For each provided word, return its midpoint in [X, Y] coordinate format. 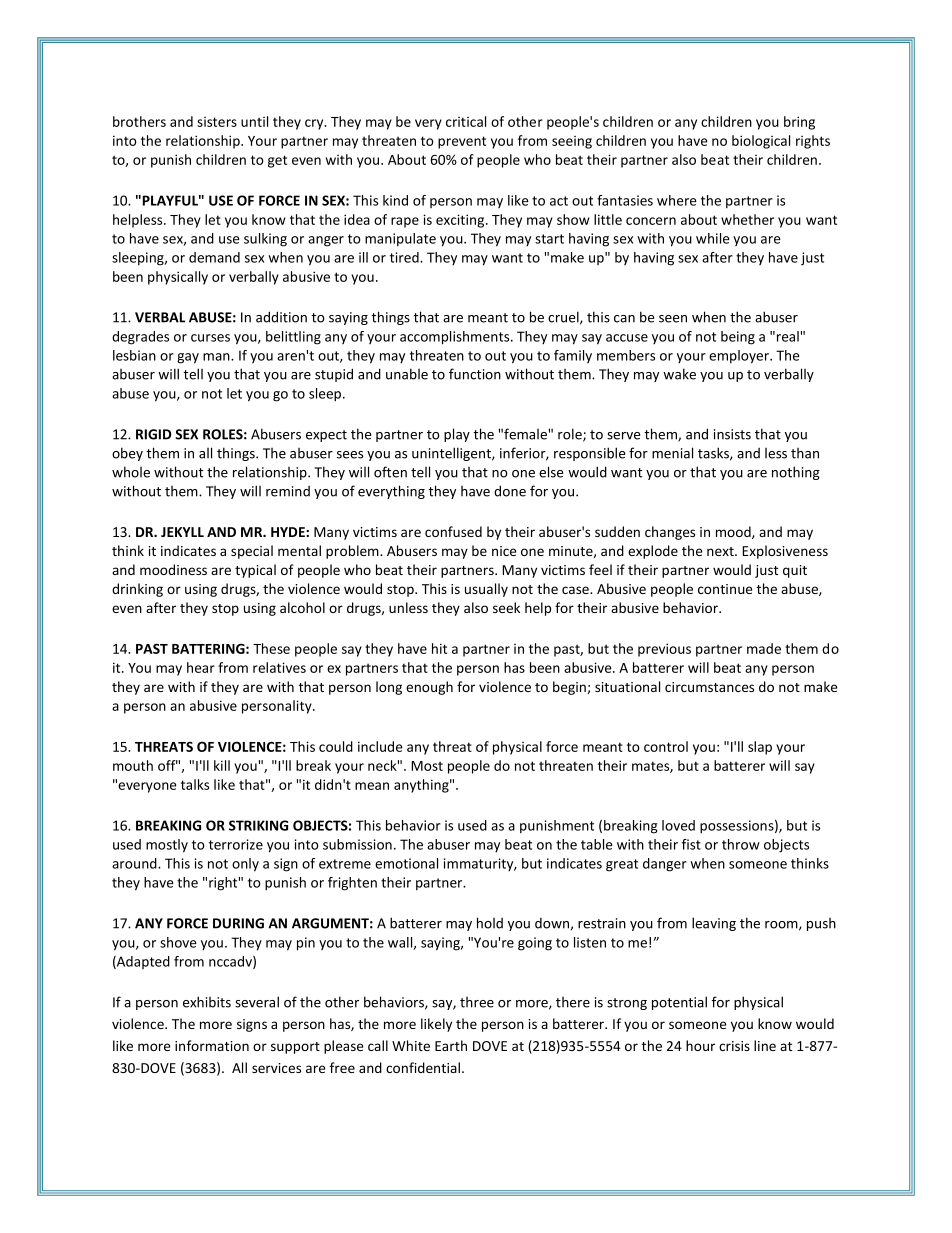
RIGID [153, 434]
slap [760, 748]
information [212, 1045]
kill [222, 765]
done [510, 491]
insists [732, 434]
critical [466, 121]
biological [761, 142]
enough [429, 688]
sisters [217, 122]
